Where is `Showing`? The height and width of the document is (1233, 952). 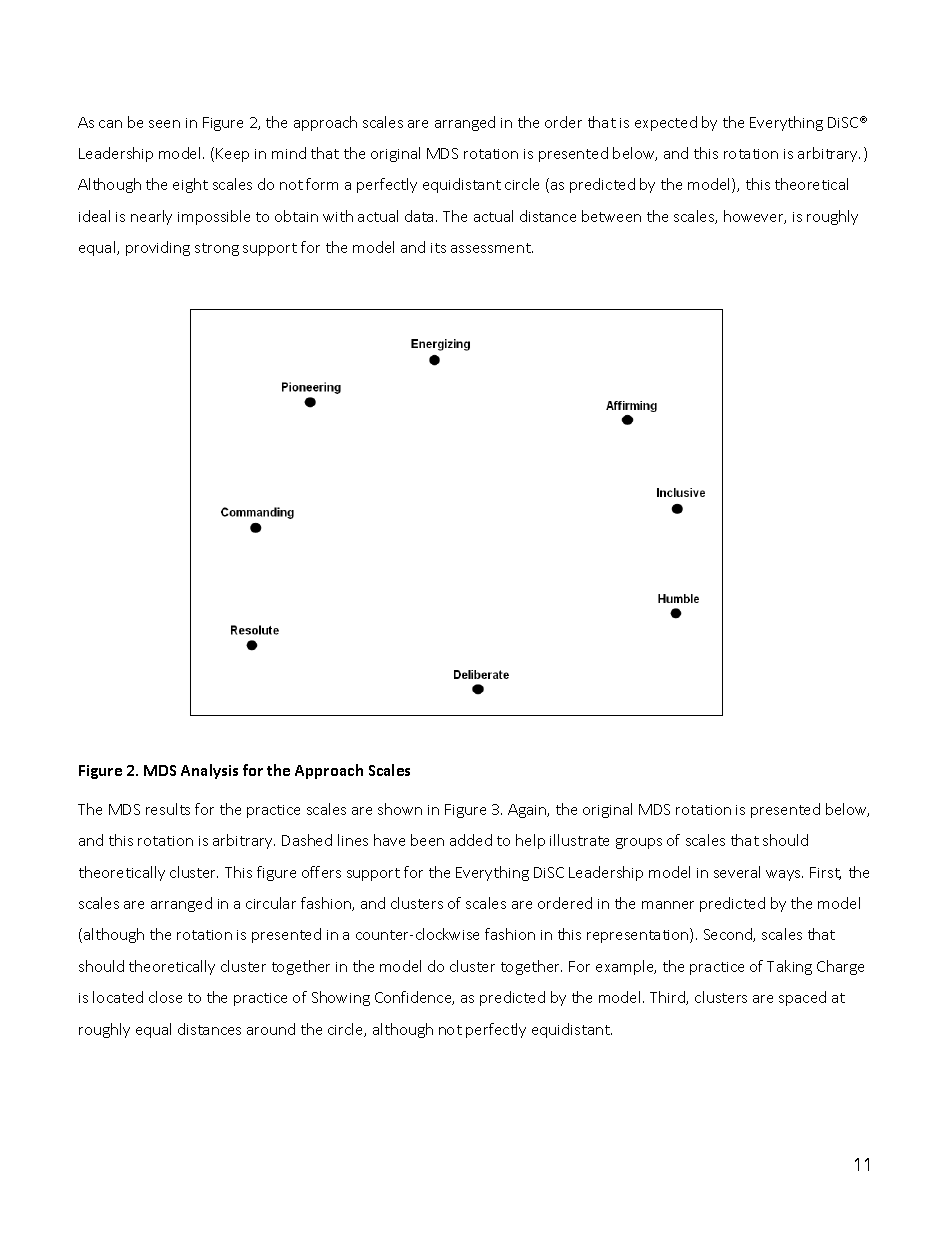 Showing is located at coordinates (341, 998).
